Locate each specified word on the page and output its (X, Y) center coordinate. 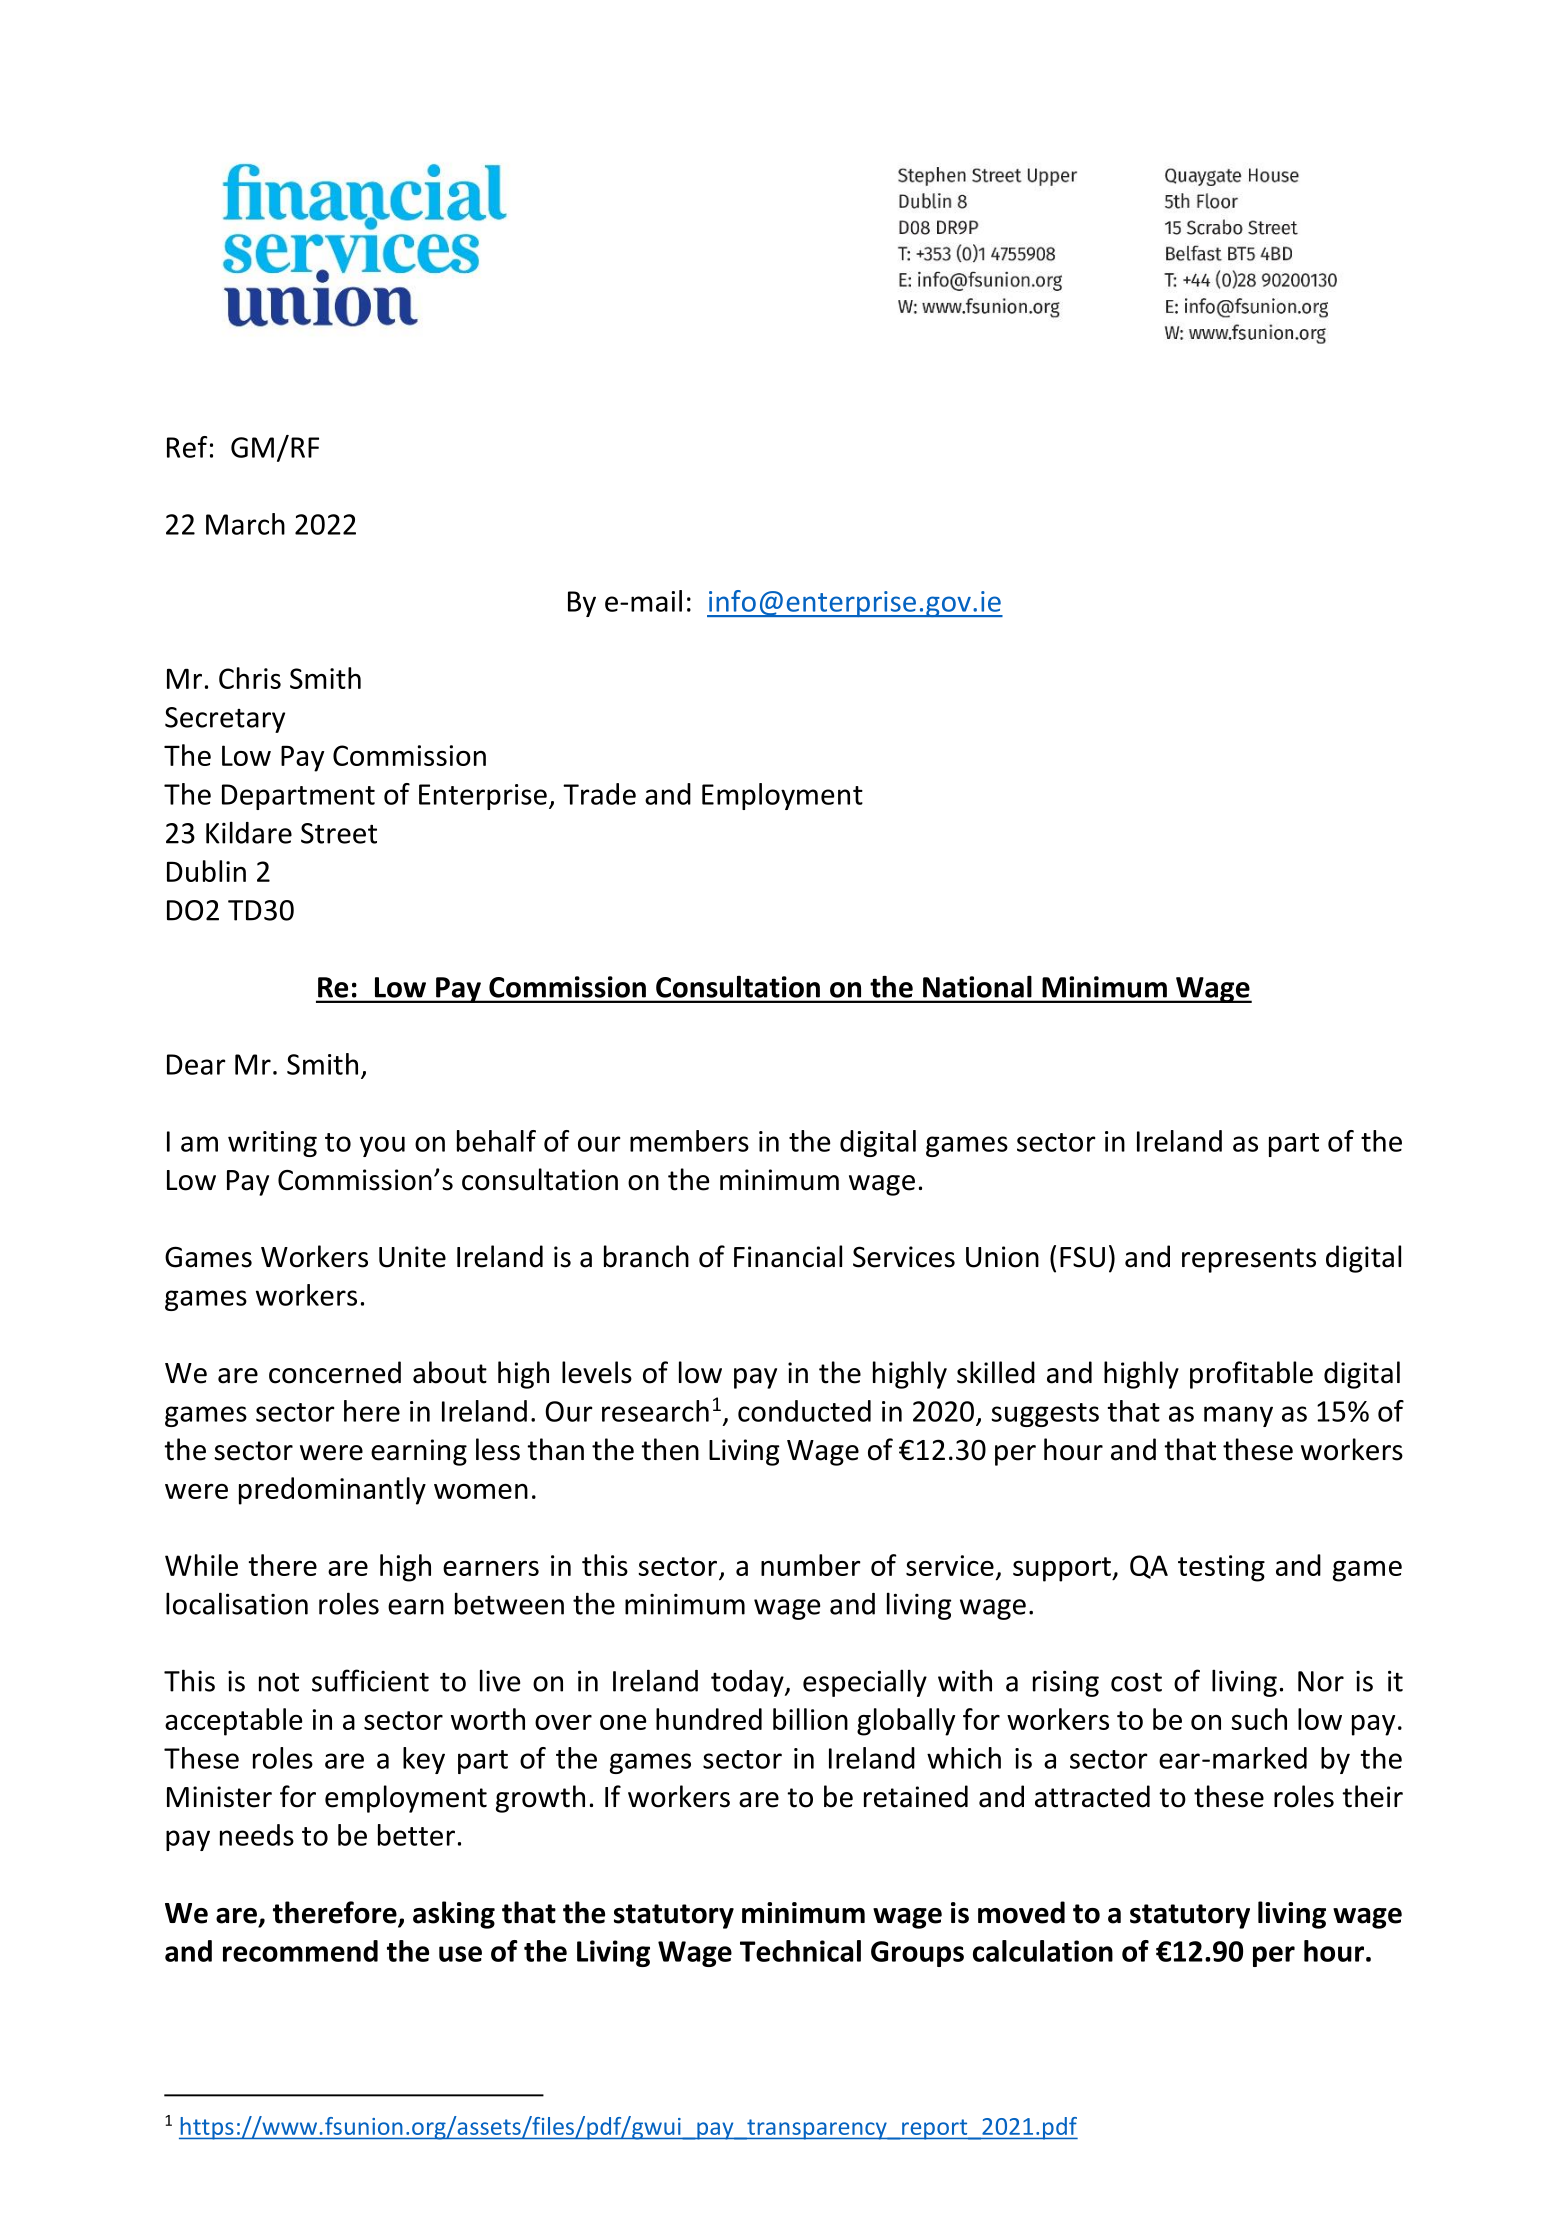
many (1238, 1416)
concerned (335, 1372)
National (977, 987)
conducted (804, 1411)
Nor (1321, 1681)
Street (339, 833)
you (382, 1146)
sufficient (370, 1680)
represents (1249, 1260)
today (748, 1683)
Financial (788, 1256)
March (245, 524)
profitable (1251, 1375)
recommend (300, 1951)
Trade (599, 794)
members (689, 1141)
